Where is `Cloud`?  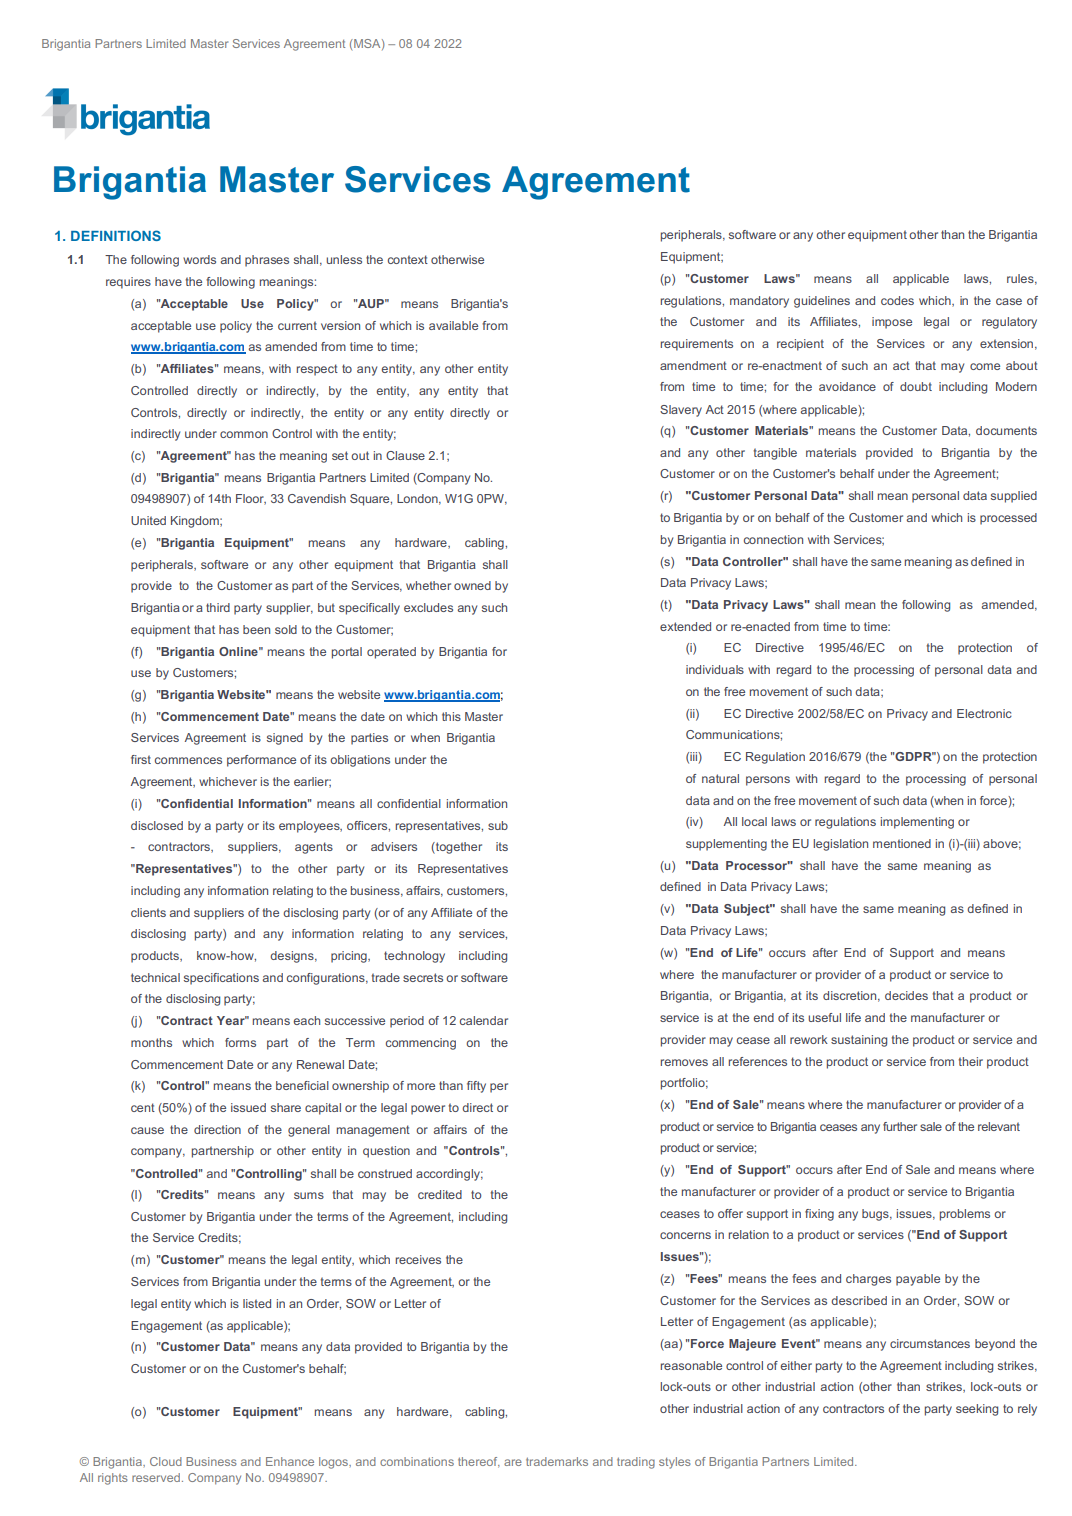 Cloud is located at coordinates (166, 1461).
